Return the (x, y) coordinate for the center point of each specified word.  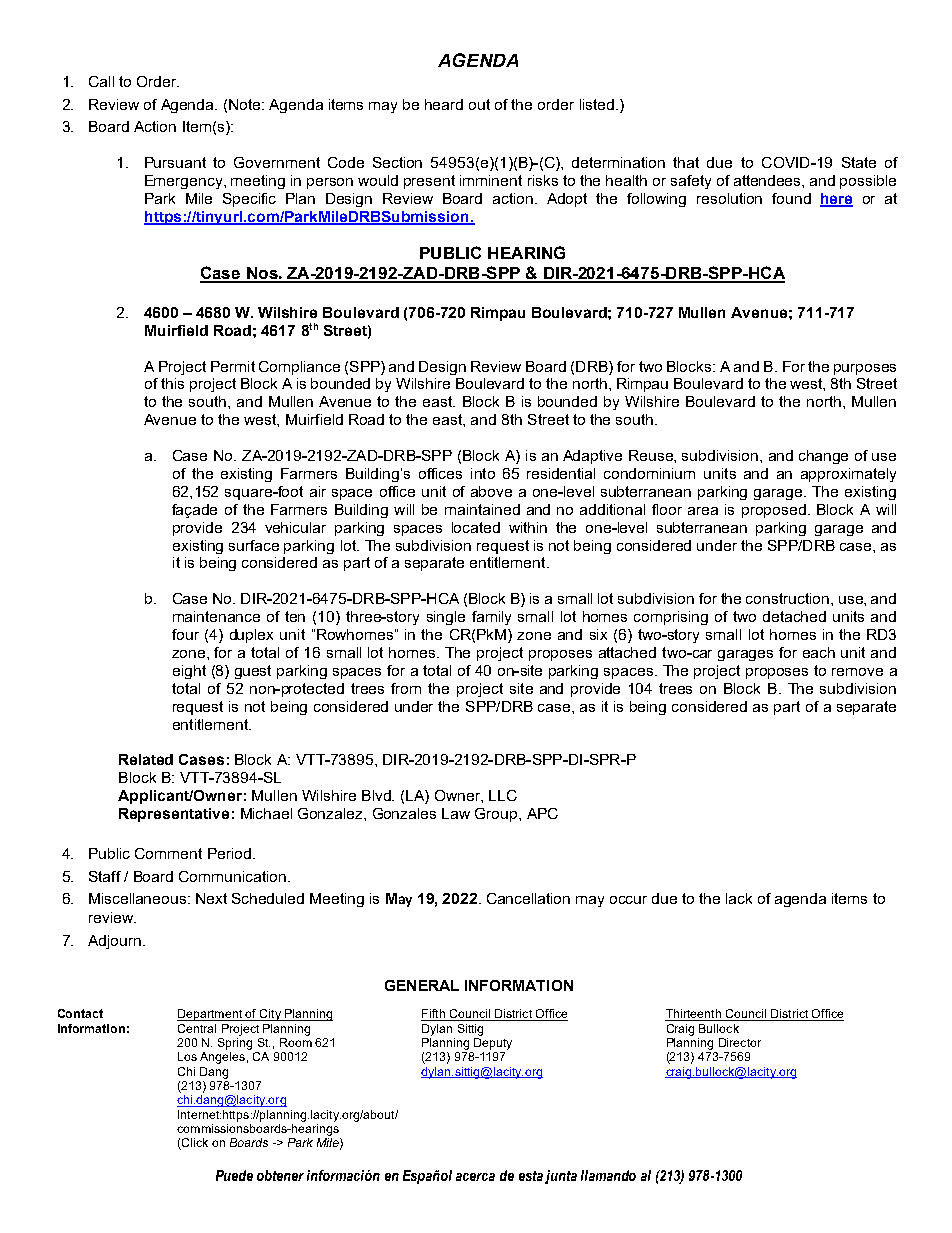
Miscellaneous (139, 898)
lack (739, 898)
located (476, 527)
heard (444, 104)
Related (146, 759)
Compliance (299, 368)
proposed (774, 511)
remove (857, 672)
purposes (865, 369)
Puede (234, 1175)
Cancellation (528, 898)
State (859, 162)
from (406, 688)
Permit (233, 366)
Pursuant (175, 162)
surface (254, 545)
